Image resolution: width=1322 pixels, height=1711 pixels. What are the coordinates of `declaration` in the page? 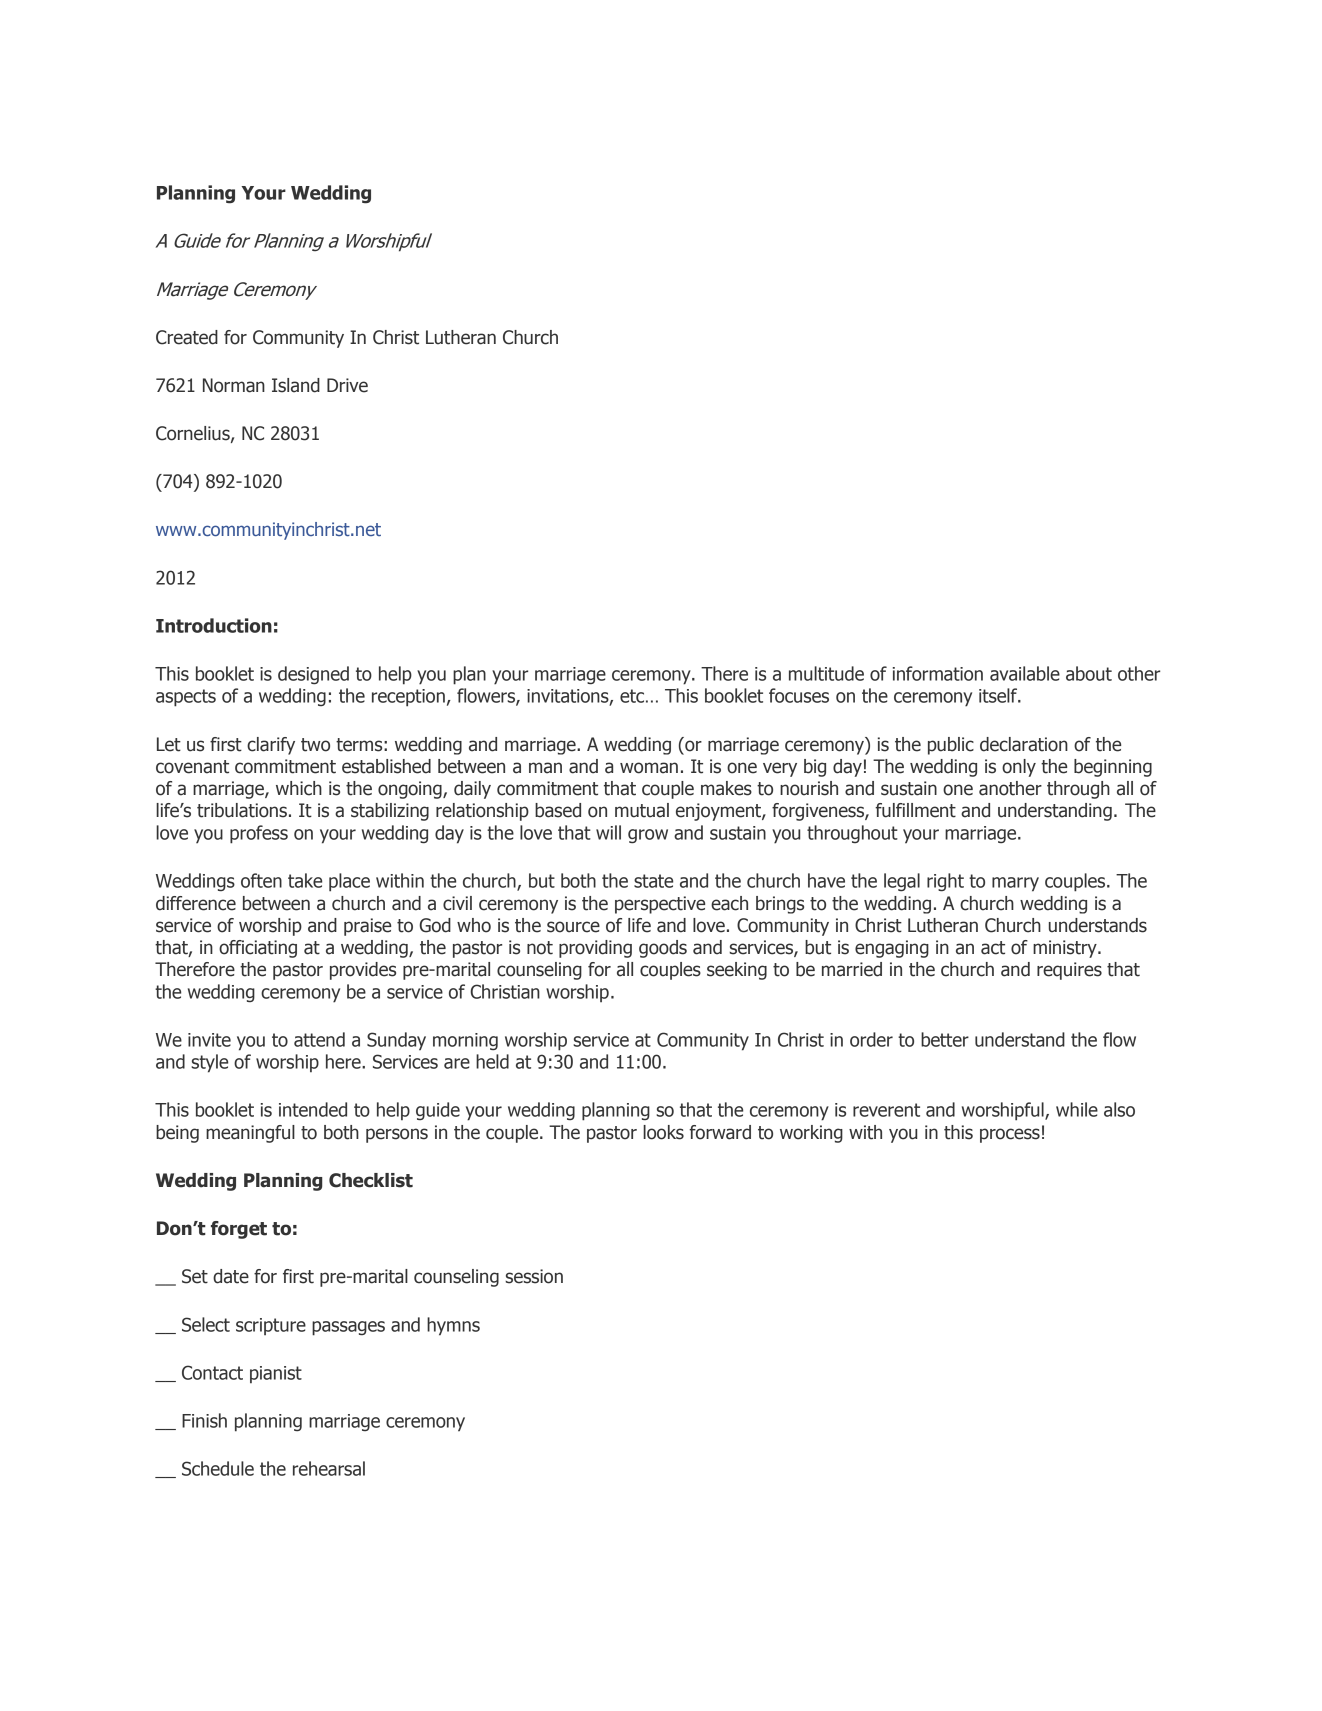 It's located at (1024, 744).
